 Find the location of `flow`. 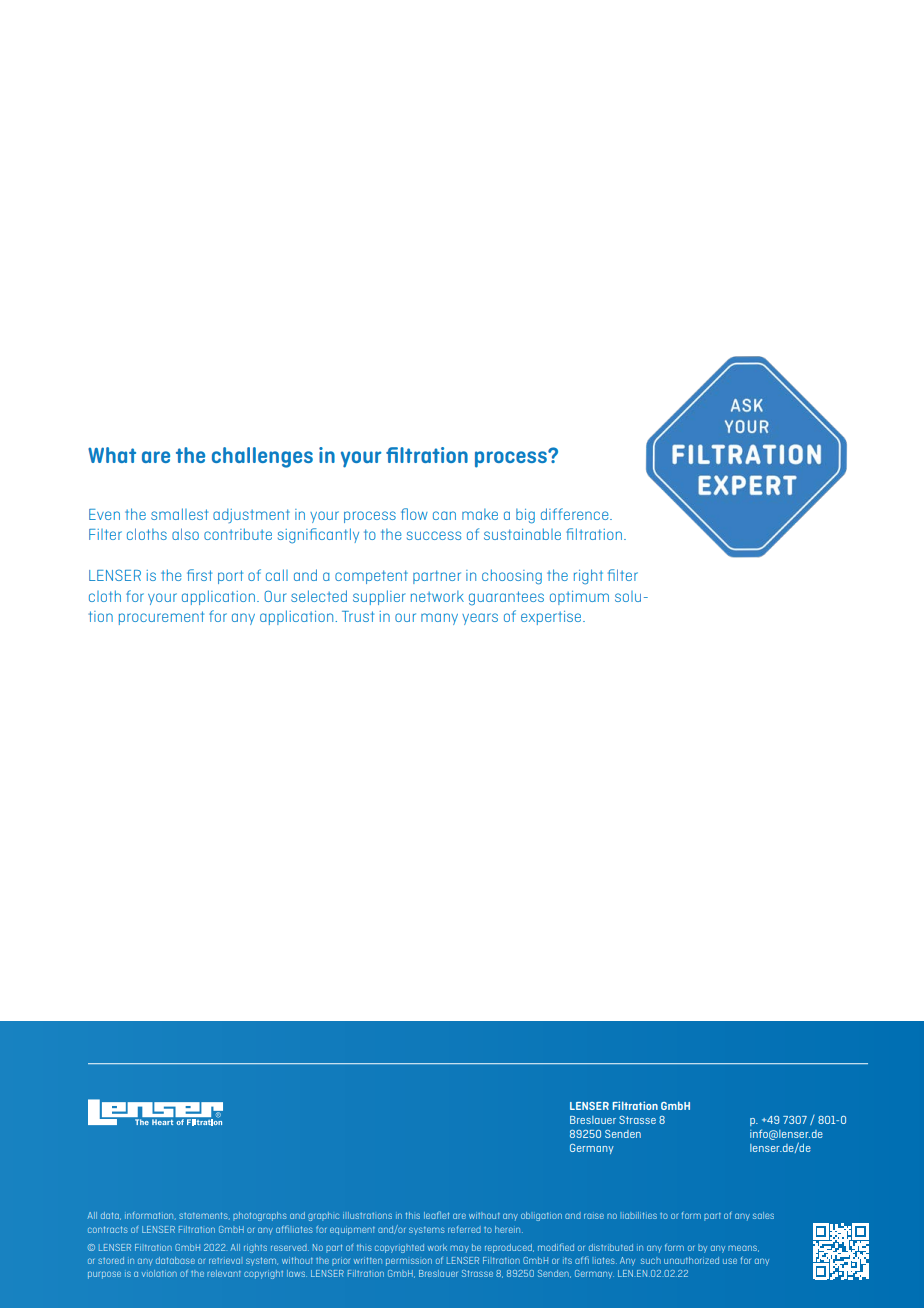

flow is located at coordinates (414, 514).
